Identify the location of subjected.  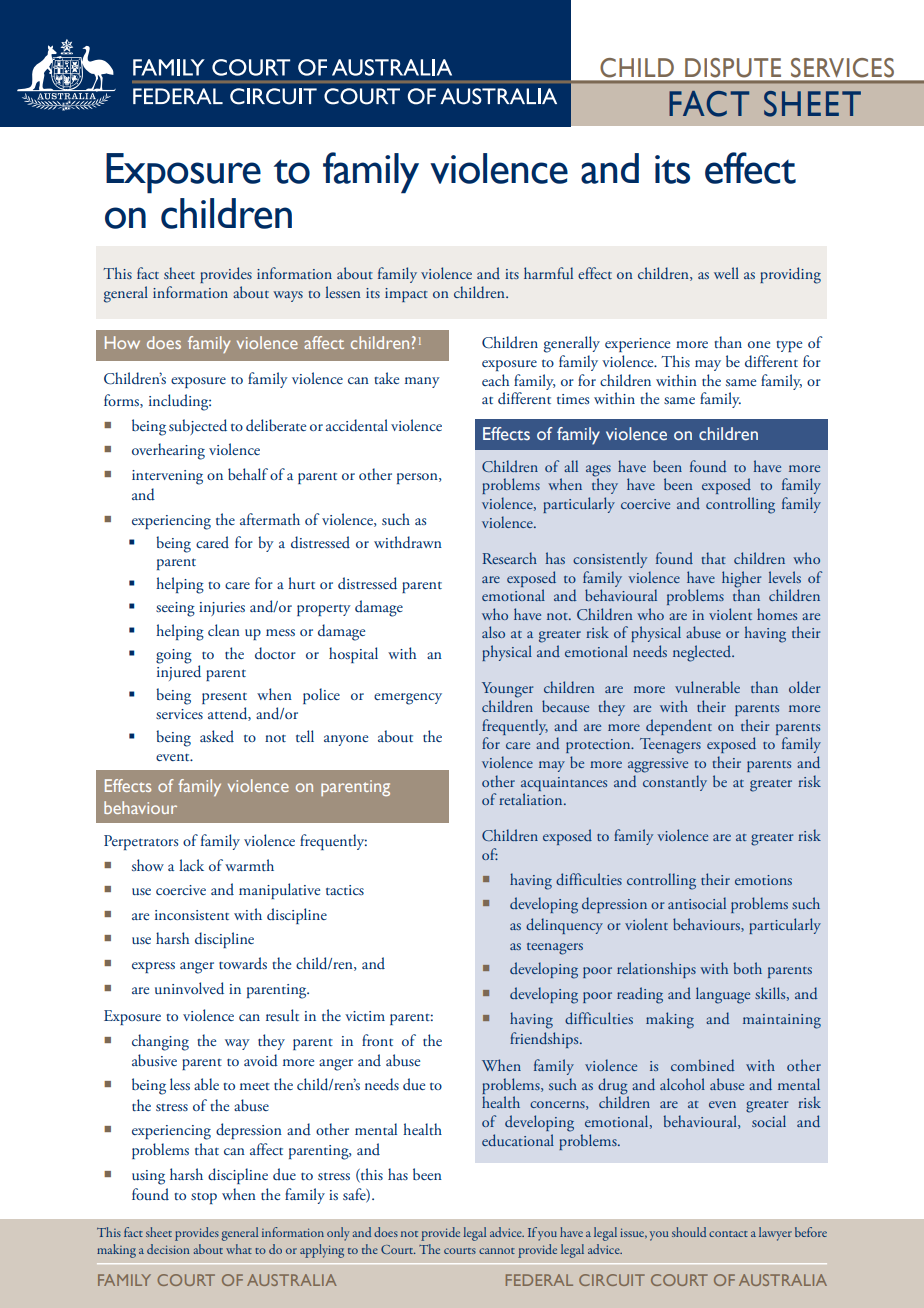
(198, 427).
